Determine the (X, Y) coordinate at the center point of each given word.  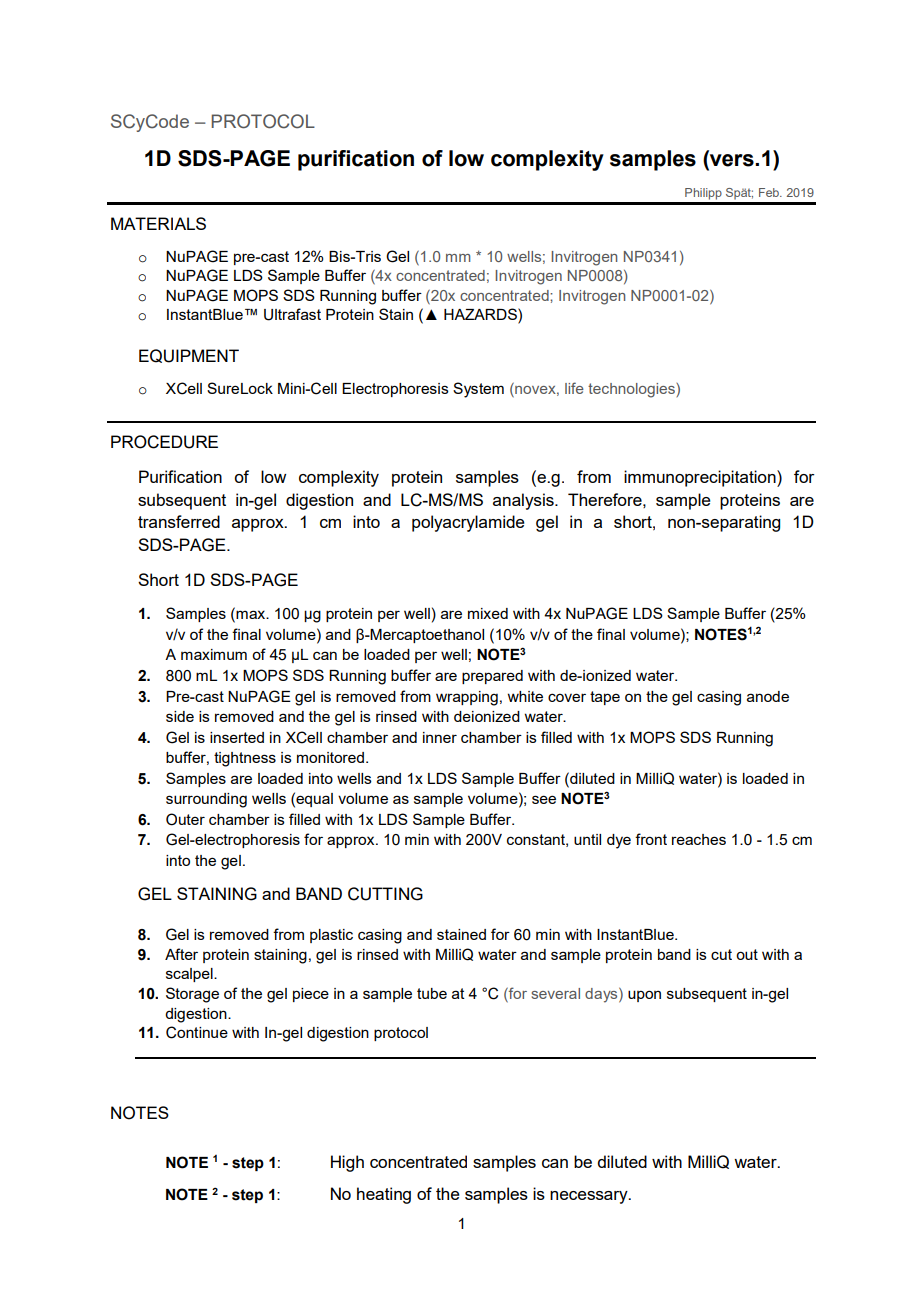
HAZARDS (481, 314)
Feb (770, 192)
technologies (632, 390)
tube (432, 993)
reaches (699, 839)
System (478, 390)
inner (440, 737)
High (347, 1163)
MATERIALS (158, 223)
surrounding (206, 800)
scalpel (190, 975)
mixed (488, 613)
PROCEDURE (164, 442)
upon (644, 996)
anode (768, 696)
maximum (214, 654)
